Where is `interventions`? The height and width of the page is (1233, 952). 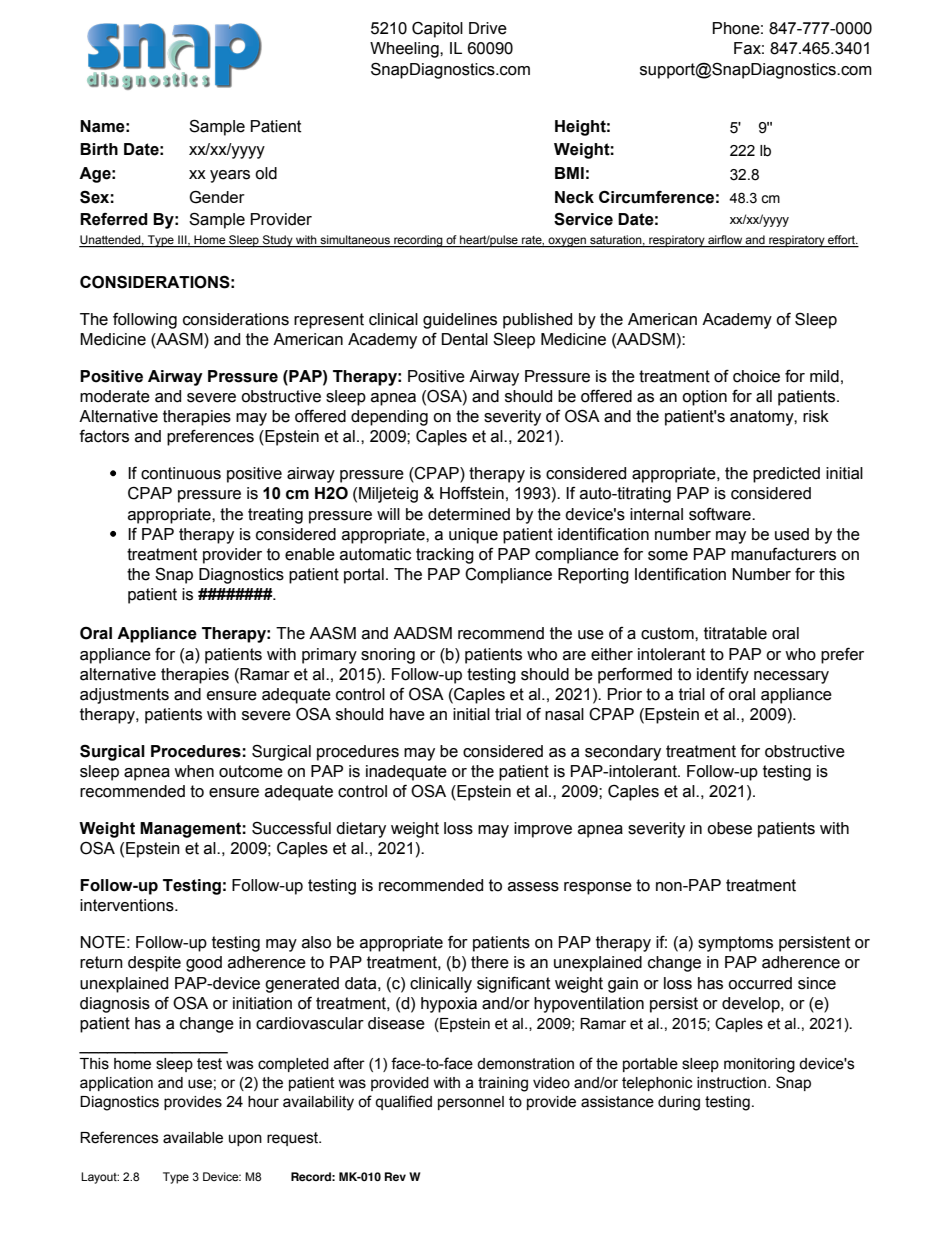
interventions is located at coordinates (128, 905).
